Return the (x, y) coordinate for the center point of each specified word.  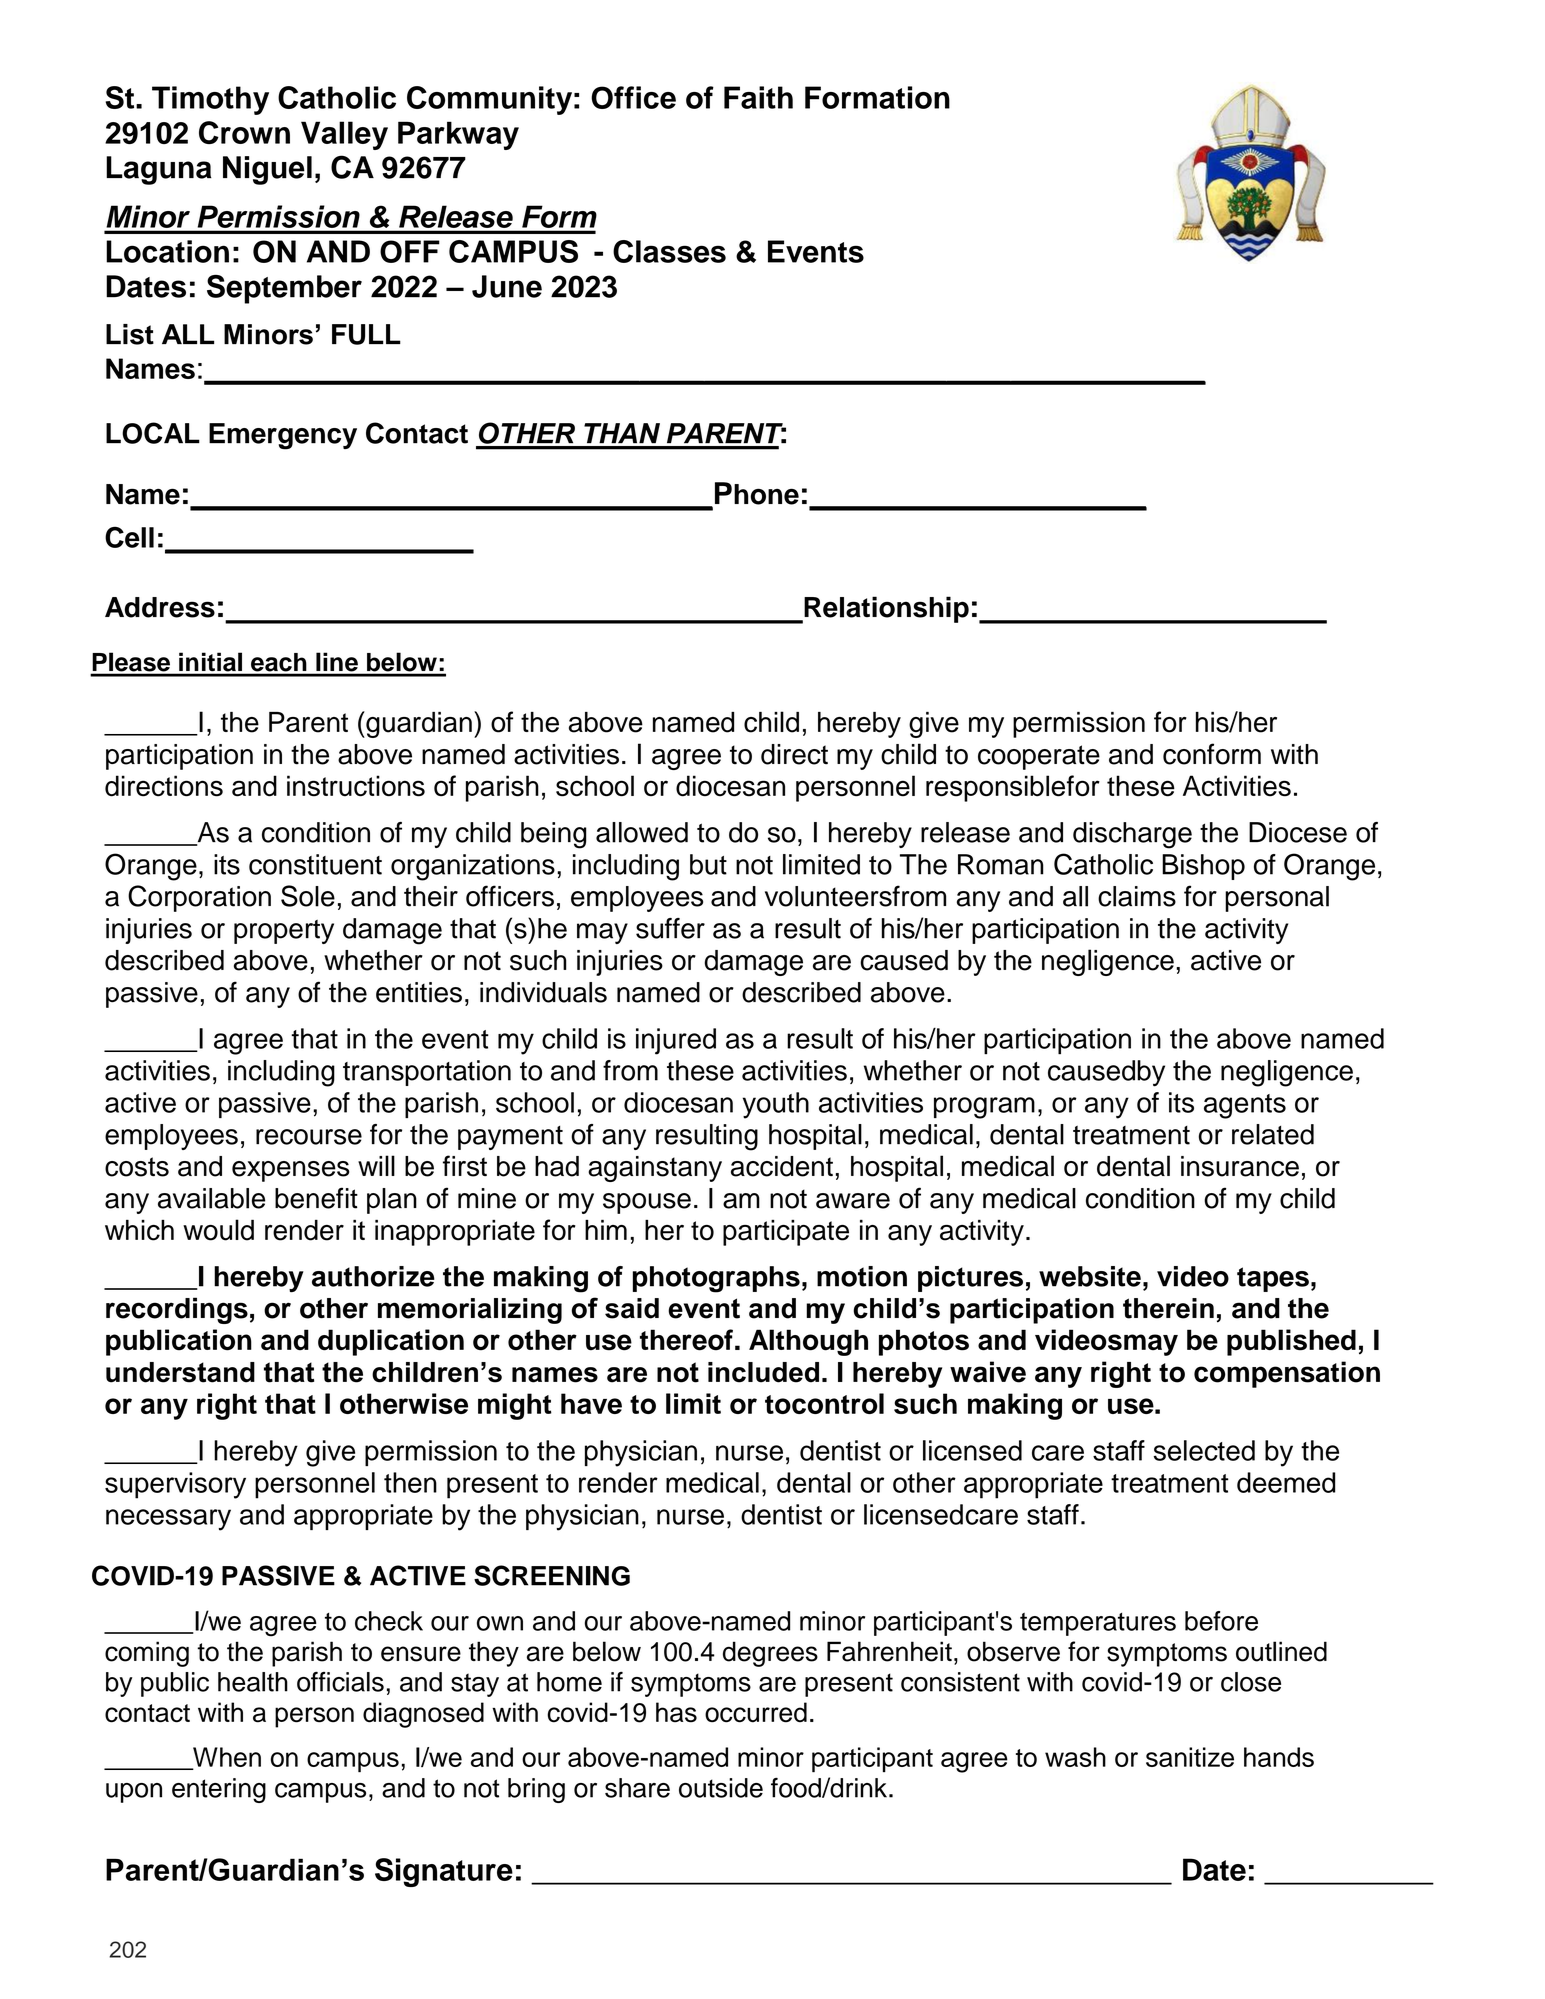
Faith (758, 97)
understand (180, 1372)
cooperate (1039, 757)
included (763, 1372)
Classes (669, 251)
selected (1204, 1450)
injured (676, 1041)
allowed (642, 832)
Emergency (283, 436)
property (284, 932)
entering (219, 1790)
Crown (244, 132)
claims (1137, 896)
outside (721, 1788)
